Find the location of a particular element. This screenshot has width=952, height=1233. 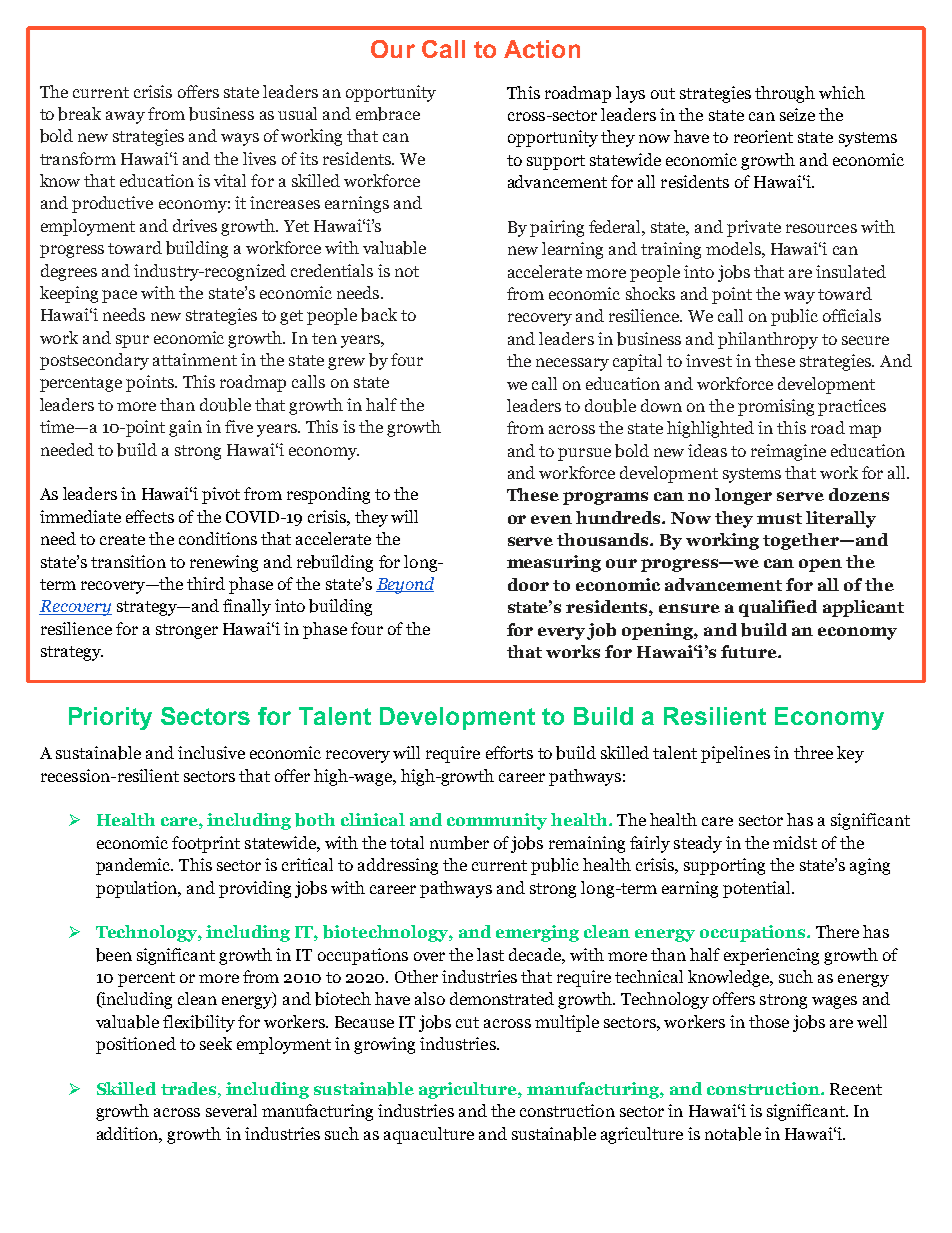

qualified is located at coordinates (778, 608).
